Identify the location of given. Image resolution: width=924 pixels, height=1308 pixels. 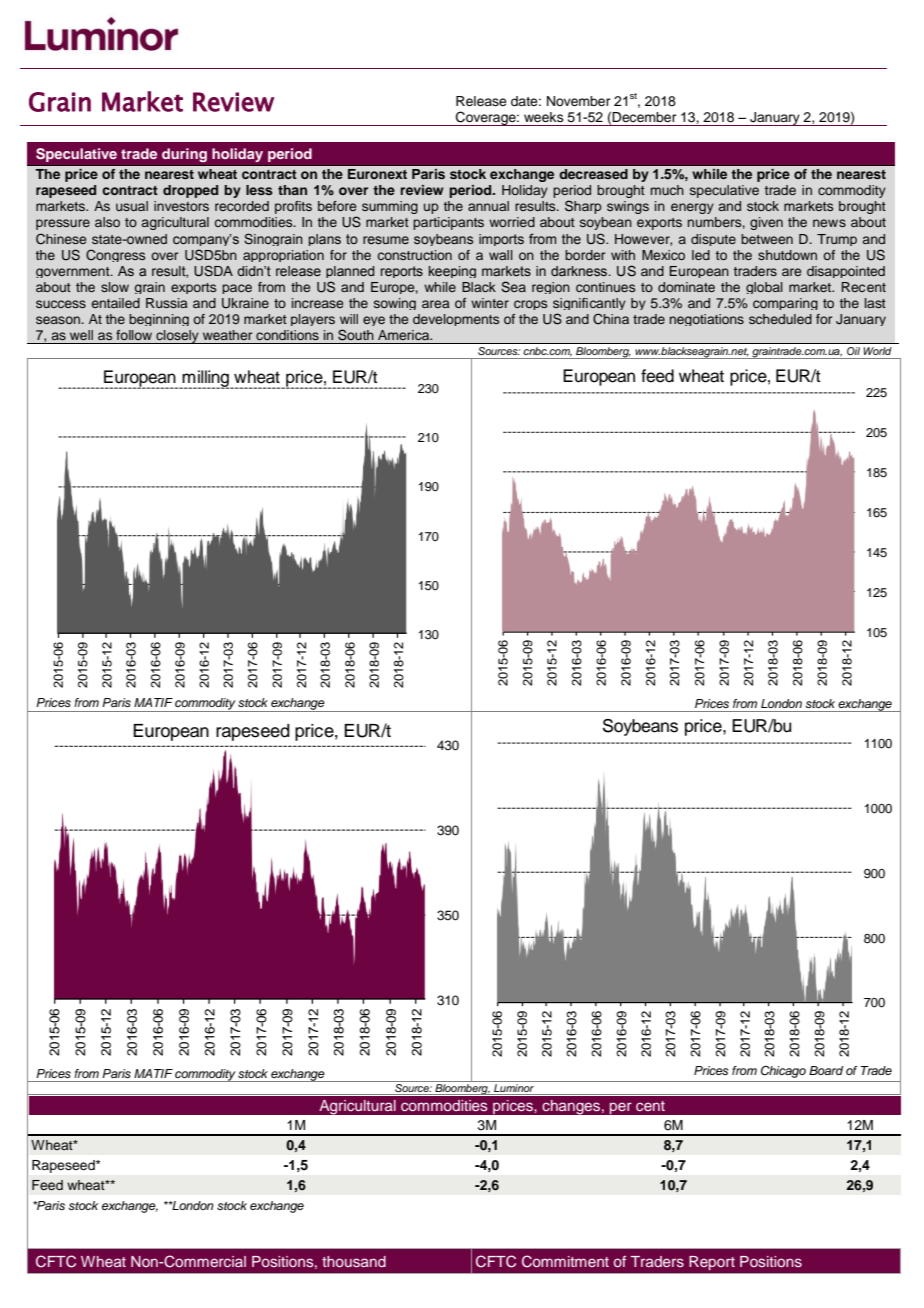
(766, 223).
